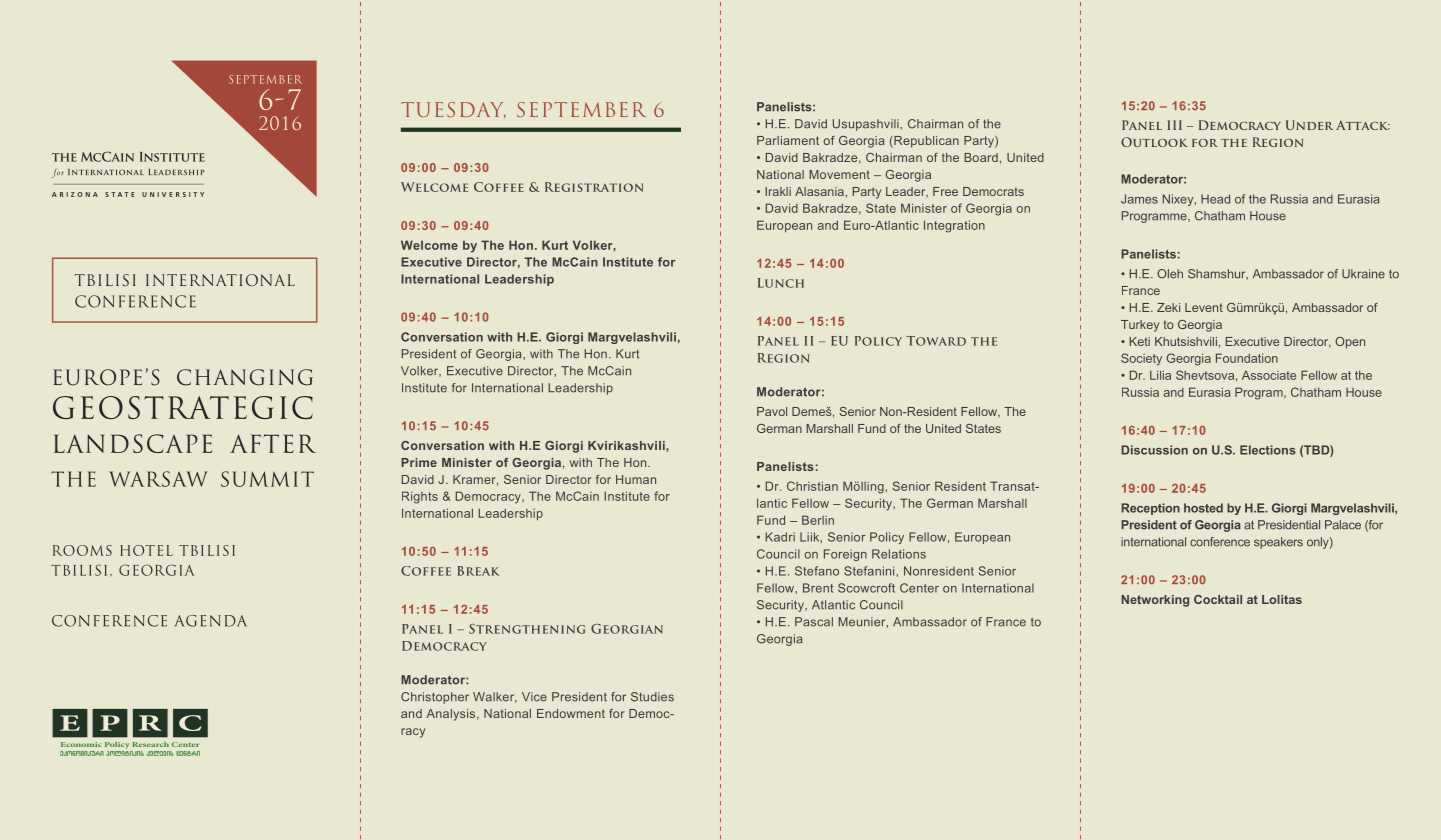  I want to click on Parliament, so click(788, 140).
